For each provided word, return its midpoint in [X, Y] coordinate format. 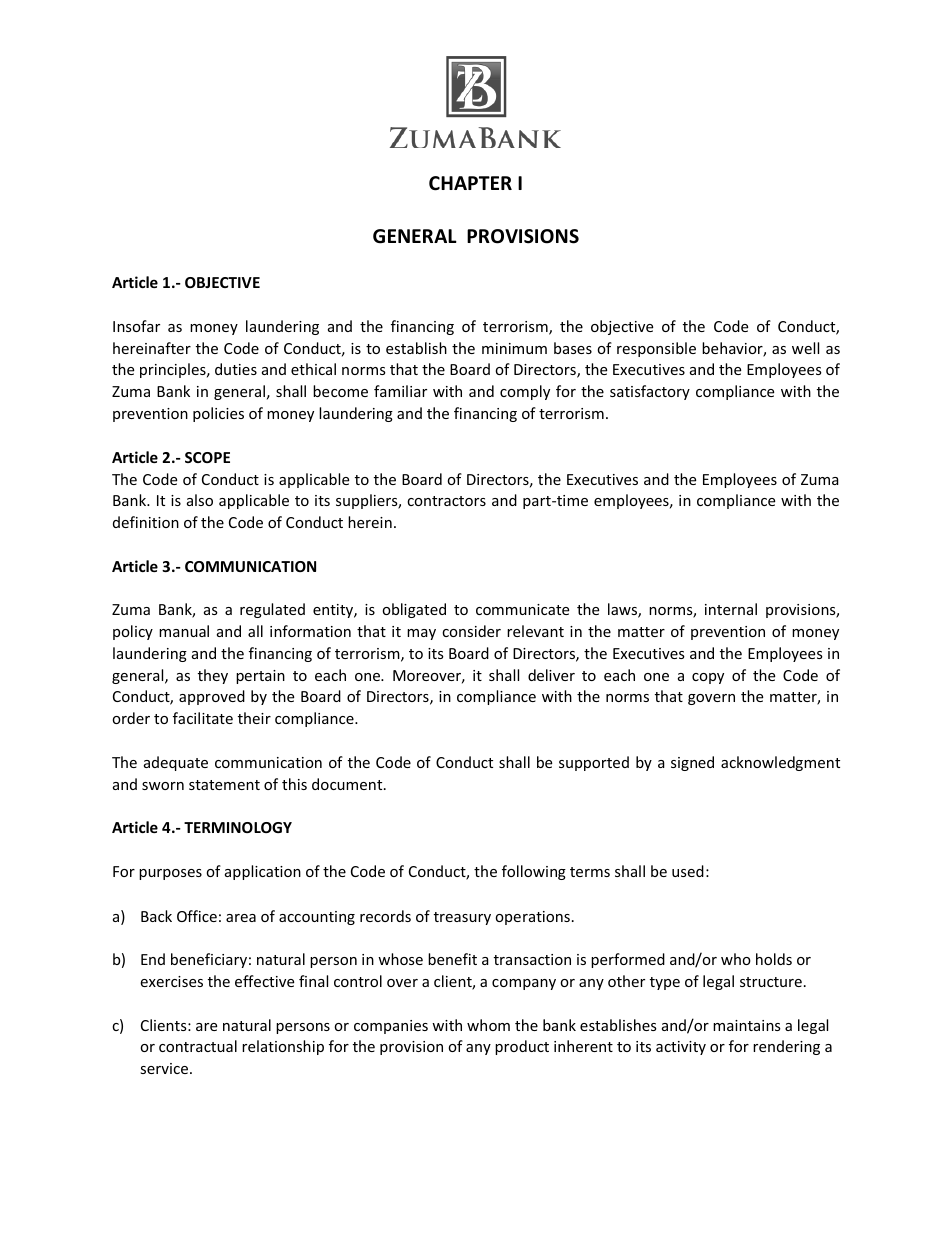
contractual [198, 1046]
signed [692, 763]
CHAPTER [470, 183]
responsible [656, 349]
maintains [747, 1025]
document [348, 784]
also [200, 500]
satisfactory [650, 392]
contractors [446, 501]
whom [488, 1025]
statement [224, 785]
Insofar [136, 326]
